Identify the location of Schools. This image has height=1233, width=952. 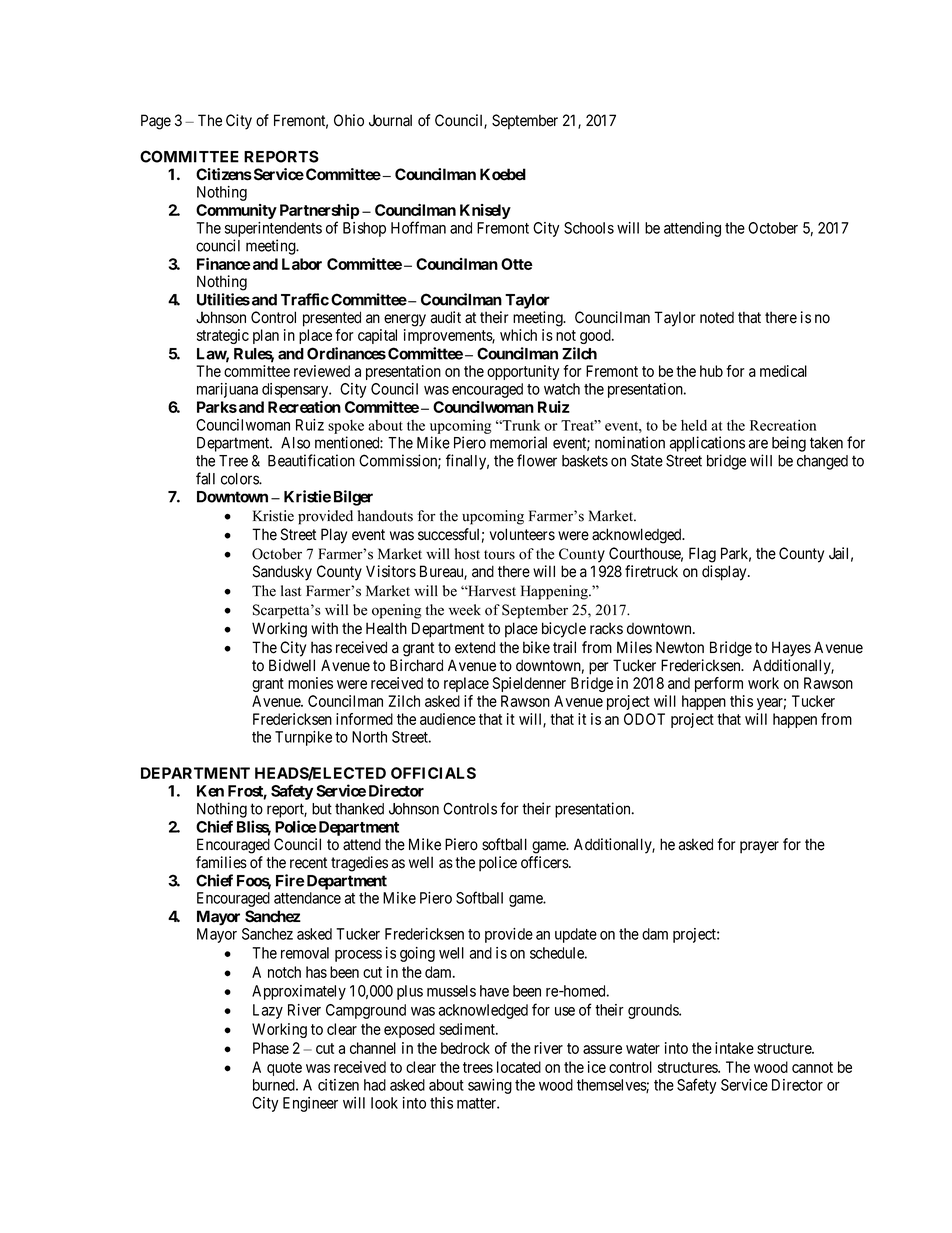
(589, 228).
